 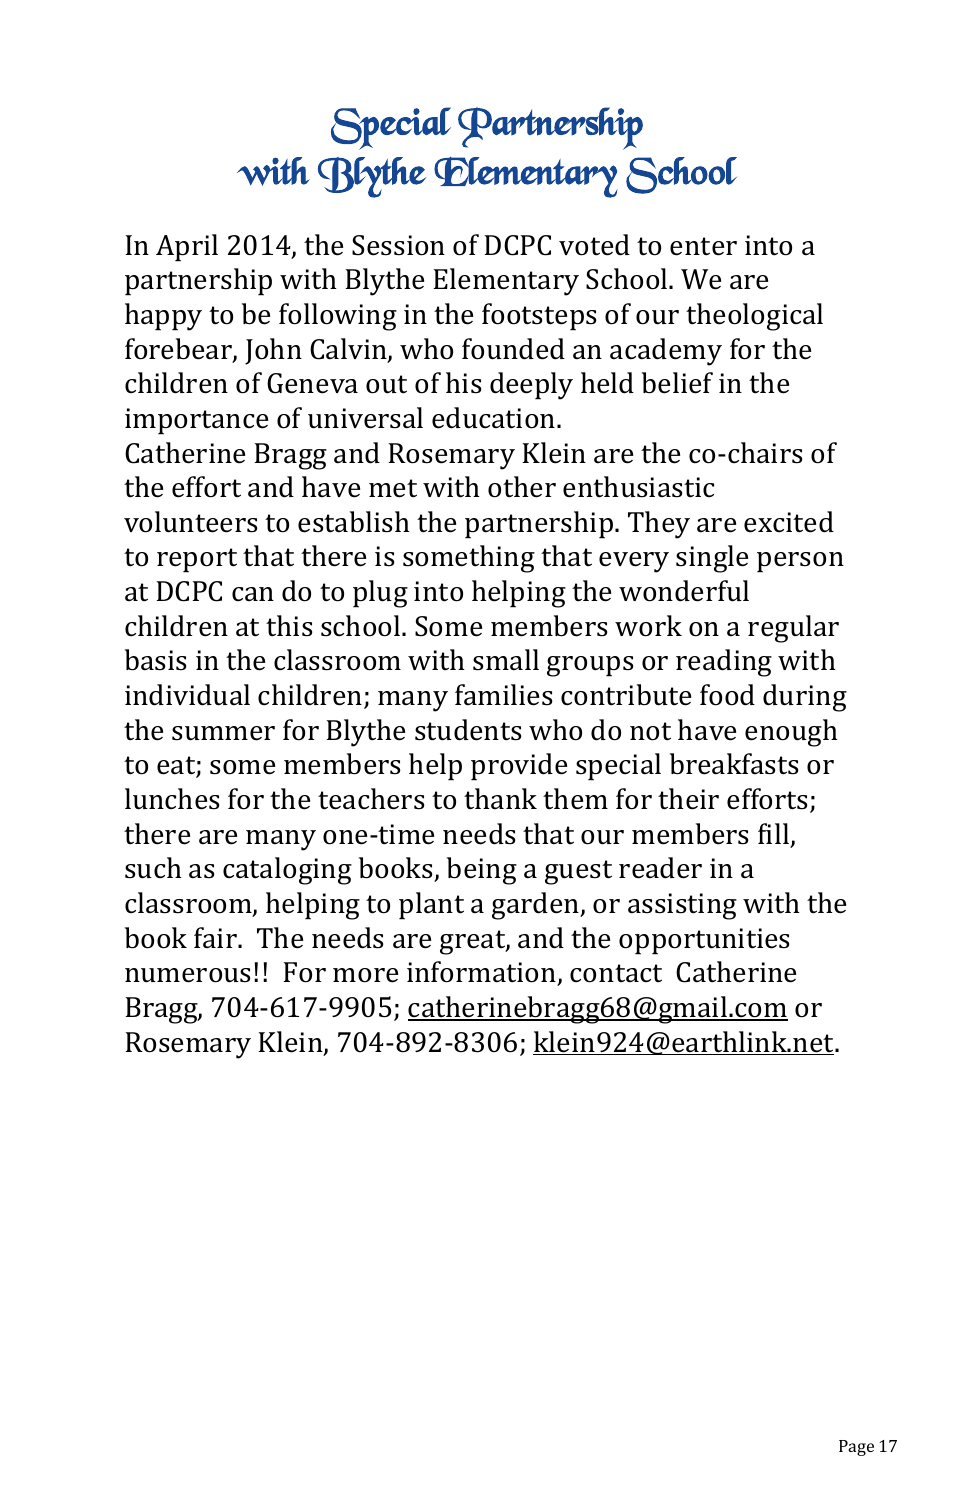 What do you see at coordinates (187, 248) in the page?
I see `April` at bounding box center [187, 248].
